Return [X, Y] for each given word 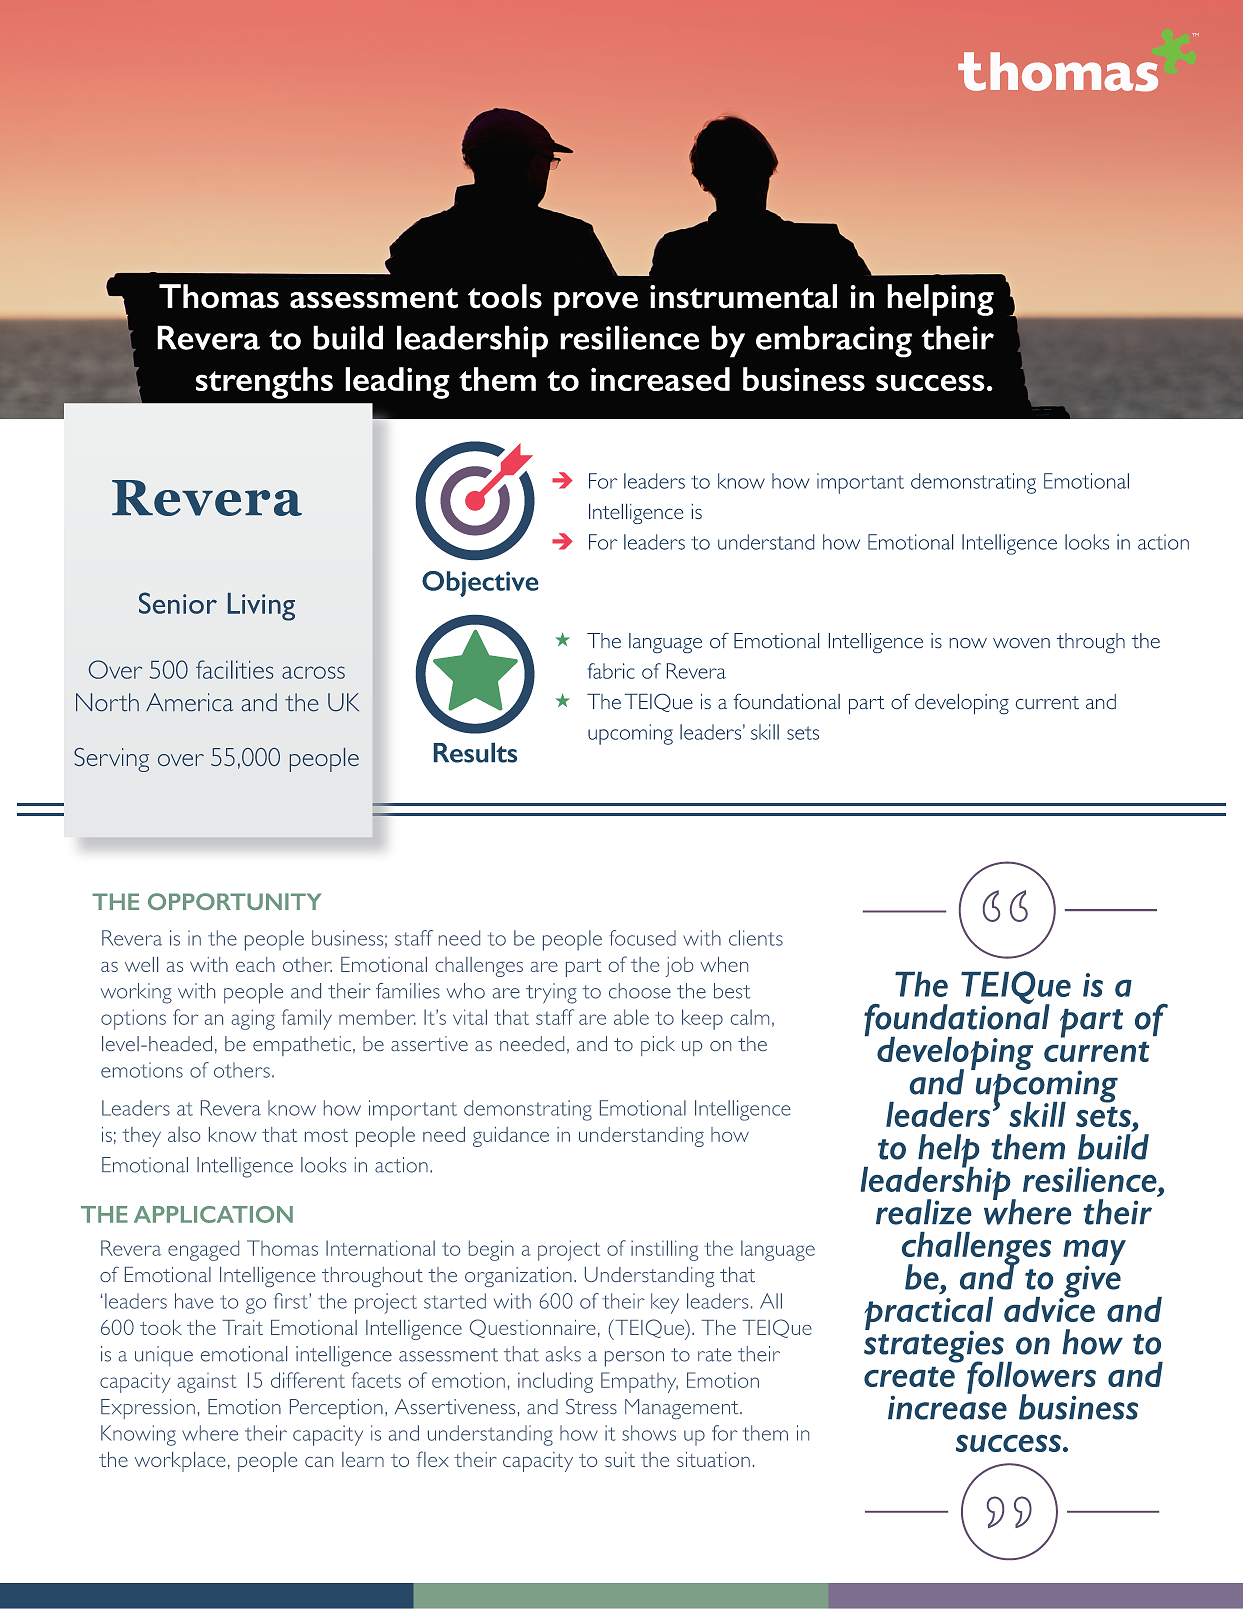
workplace [180, 1462]
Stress [591, 1406]
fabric [611, 671]
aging [253, 1019]
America [189, 702]
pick [658, 1046]
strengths [264, 383]
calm [750, 1017]
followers [1031, 1378]
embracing [834, 341]
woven [1021, 643]
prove [596, 304]
